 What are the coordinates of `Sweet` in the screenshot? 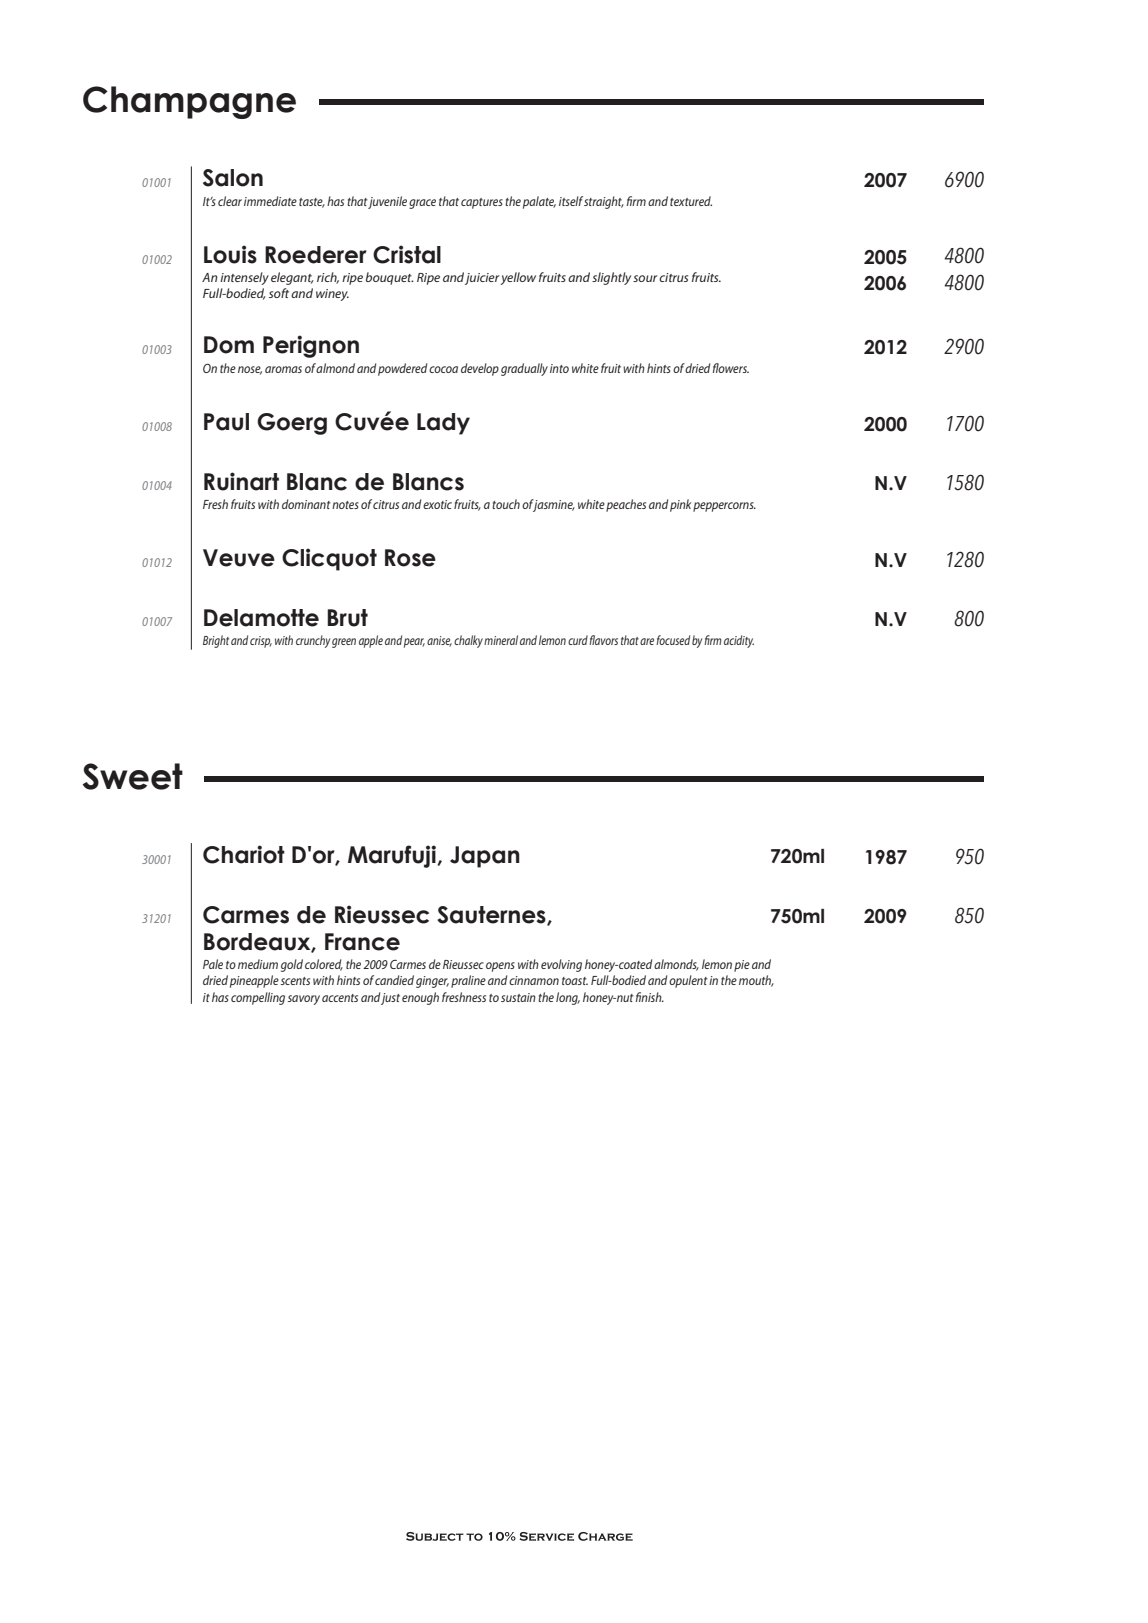 It's located at (132, 776).
